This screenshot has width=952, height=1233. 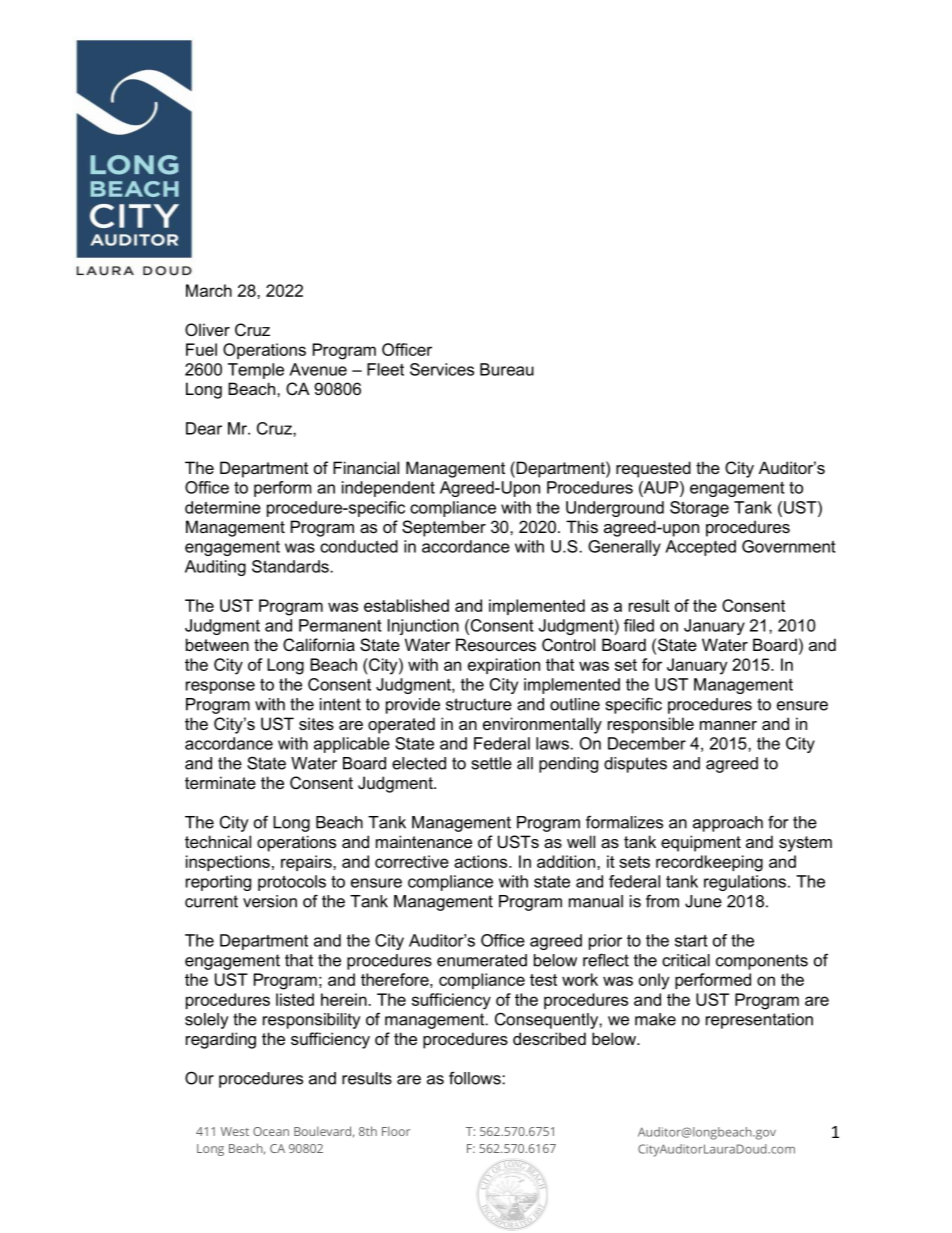 What do you see at coordinates (728, 725) in the screenshot?
I see `manner` at bounding box center [728, 725].
